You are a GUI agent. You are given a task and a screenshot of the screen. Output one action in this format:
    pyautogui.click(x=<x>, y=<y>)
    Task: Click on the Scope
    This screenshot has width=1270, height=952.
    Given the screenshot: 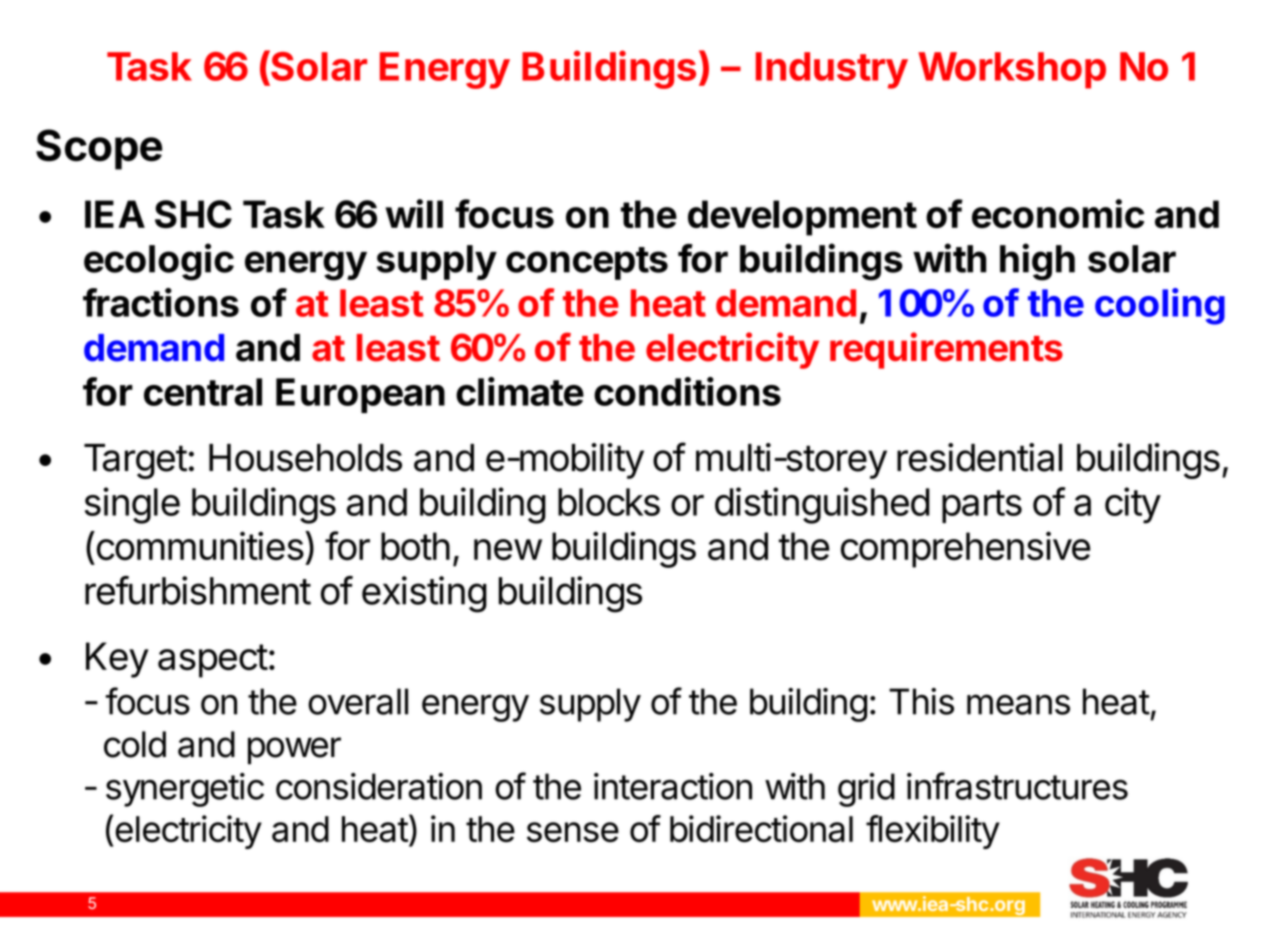 What is the action you would take?
    pyautogui.click(x=99, y=149)
